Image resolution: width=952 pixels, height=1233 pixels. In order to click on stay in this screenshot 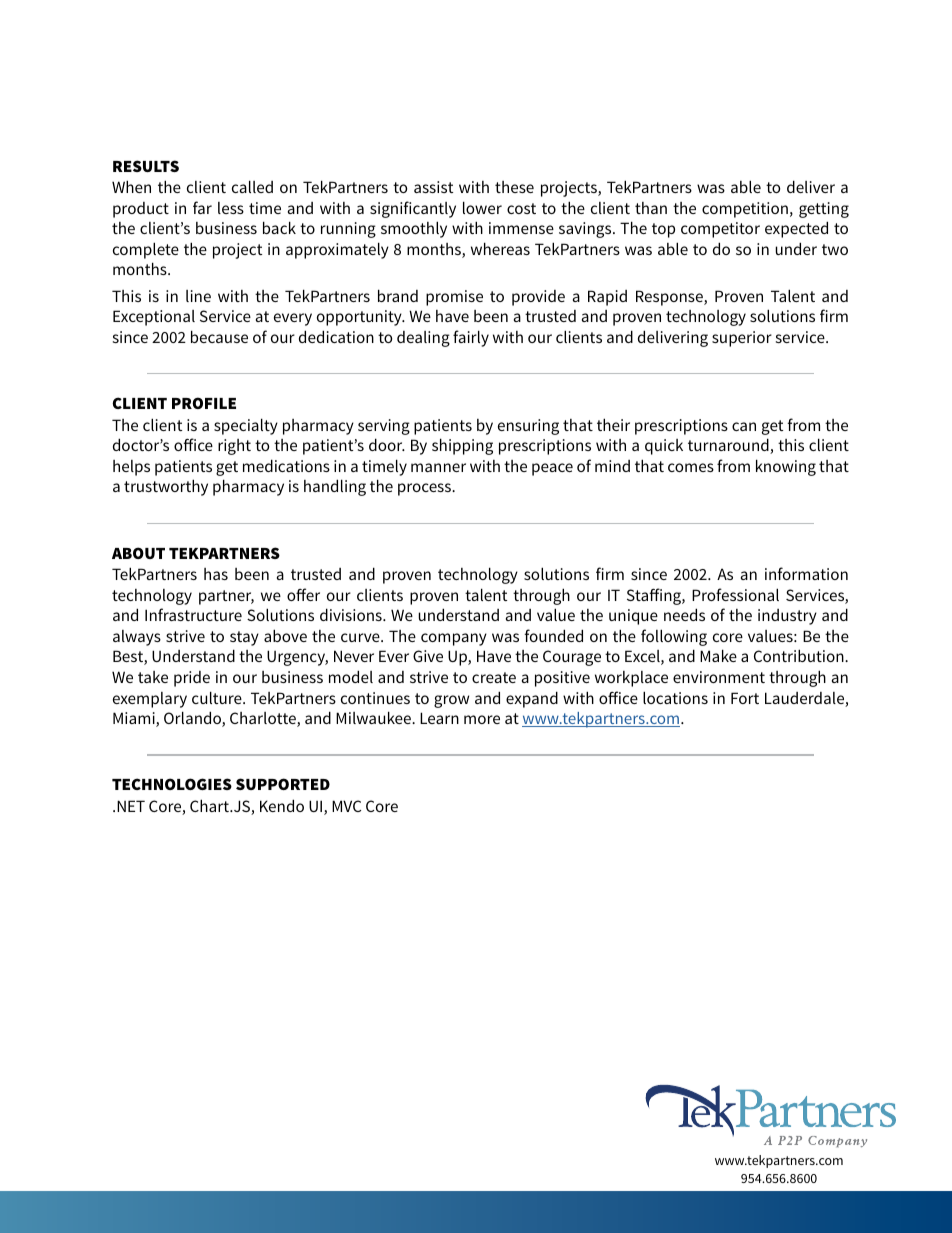, I will do `click(244, 638)`.
